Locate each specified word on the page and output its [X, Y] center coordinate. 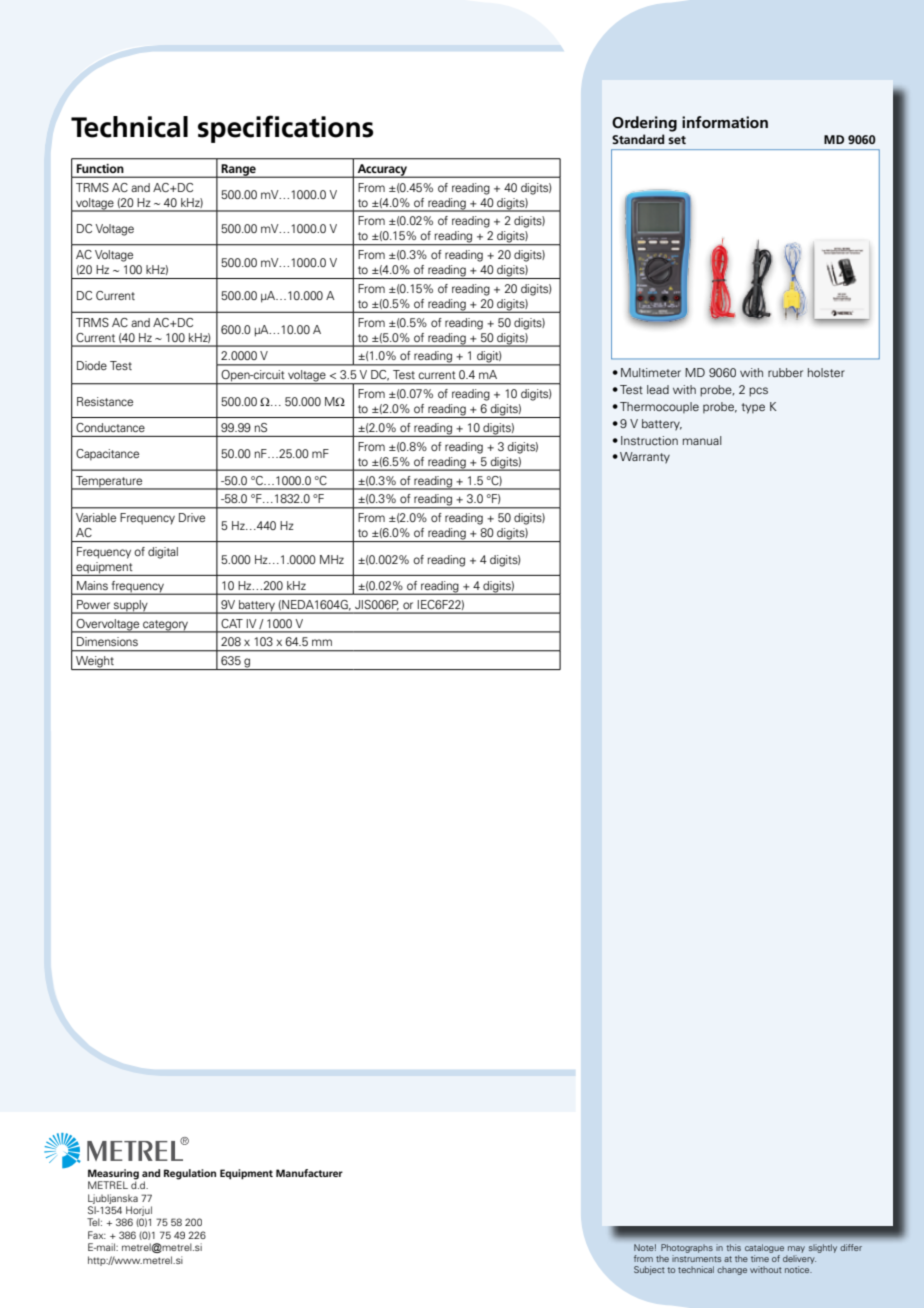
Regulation [190, 1174]
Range [239, 171]
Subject [649, 1270]
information [725, 122]
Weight [95, 663]
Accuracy [382, 171]
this [734, 1247]
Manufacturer [309, 1173]
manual [702, 440]
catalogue [764, 1249]
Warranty [645, 458]
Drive [192, 517]
